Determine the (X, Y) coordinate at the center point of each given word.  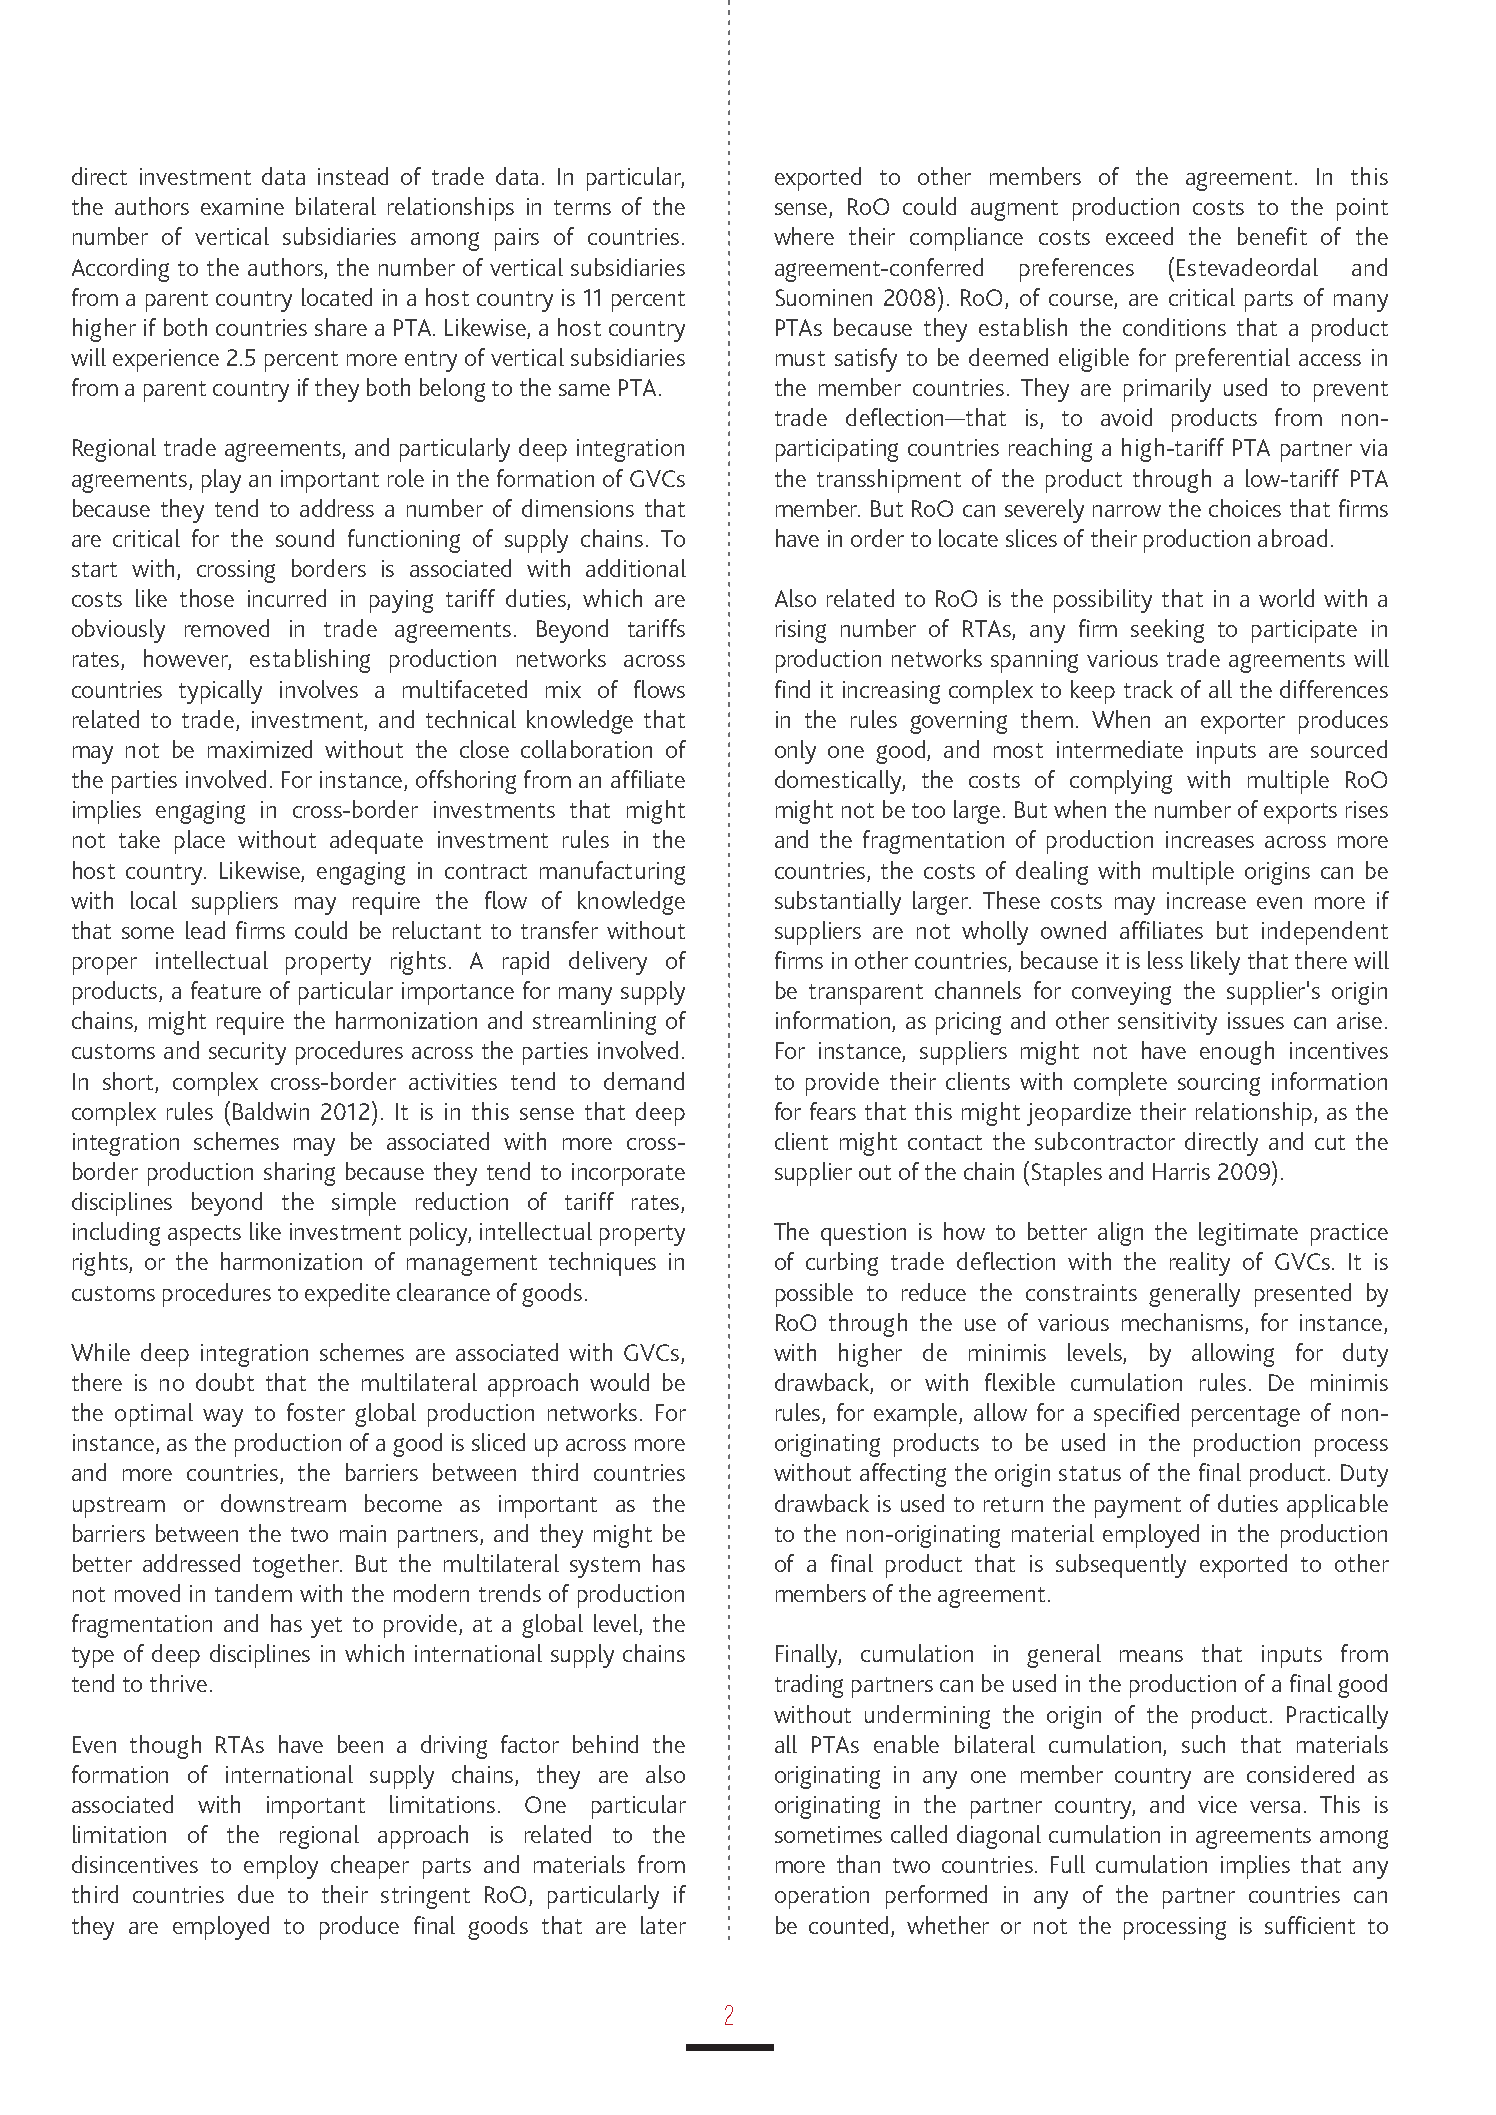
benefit (1272, 236)
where (804, 236)
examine (242, 206)
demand (644, 1081)
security (247, 1053)
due (256, 1894)
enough (1237, 1053)
